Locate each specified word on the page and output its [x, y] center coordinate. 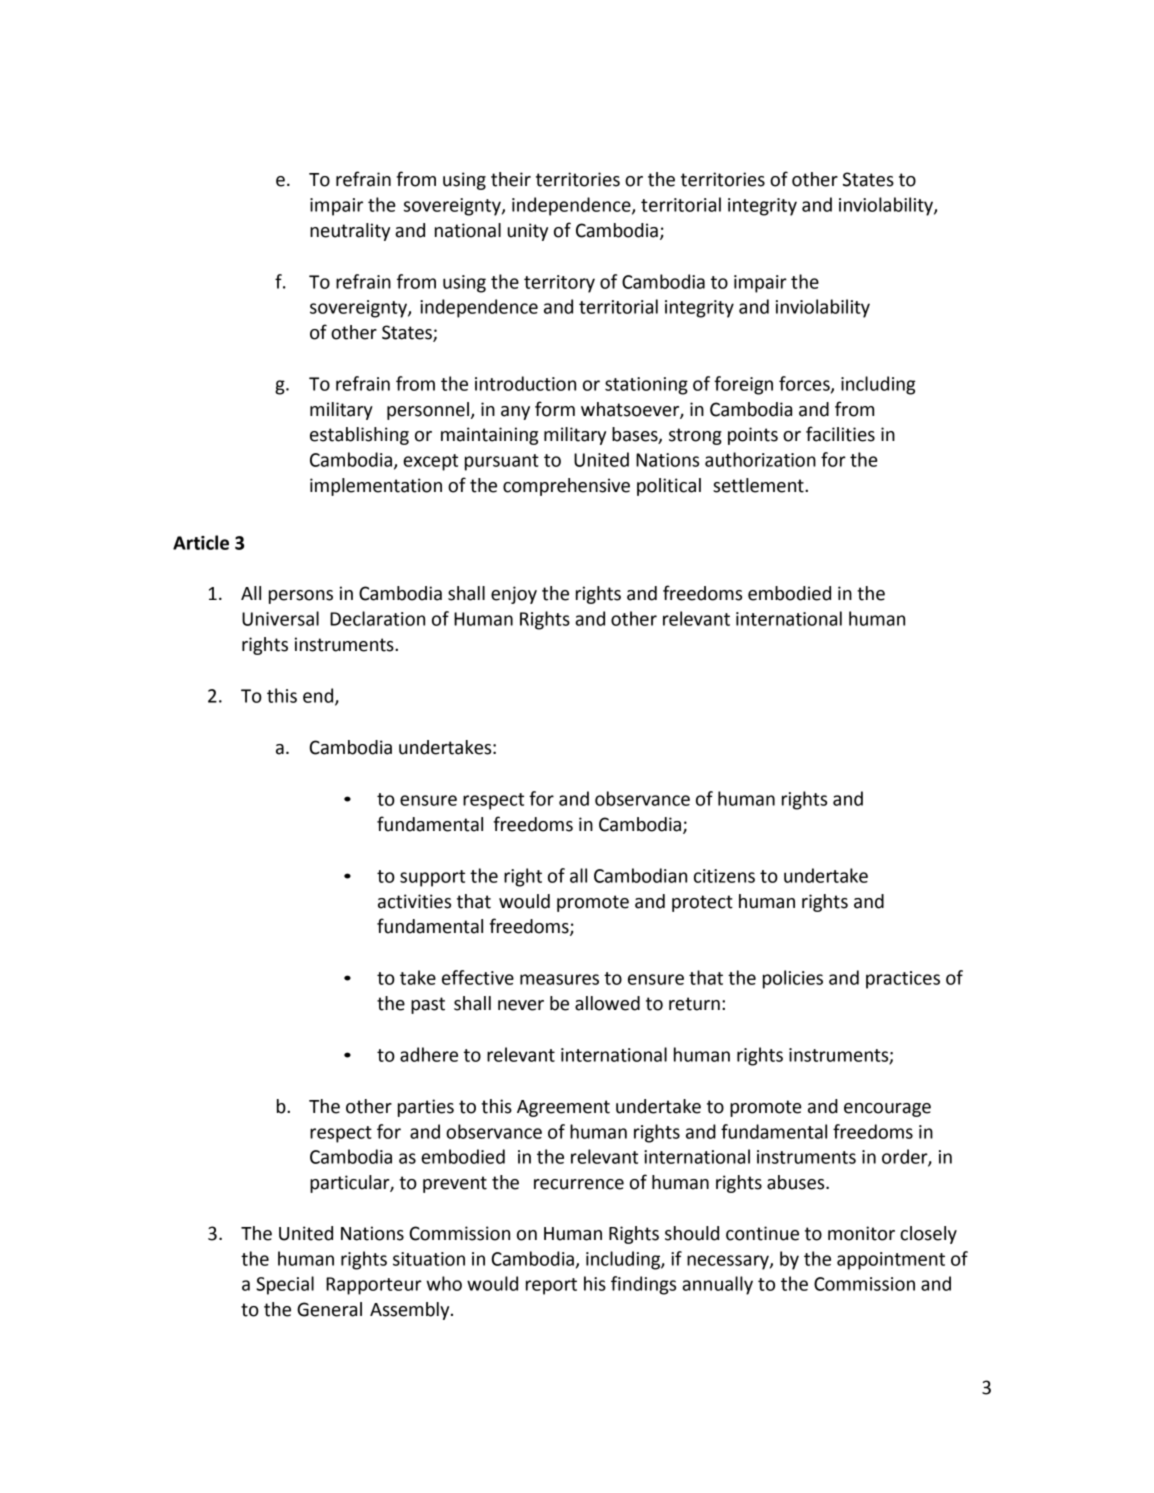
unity [528, 232]
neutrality [350, 232]
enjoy [514, 595]
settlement [759, 485]
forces [805, 384]
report [551, 1286]
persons [301, 597]
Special [285, 1285]
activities [414, 901]
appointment [891, 1261]
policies [793, 979]
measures [559, 979]
